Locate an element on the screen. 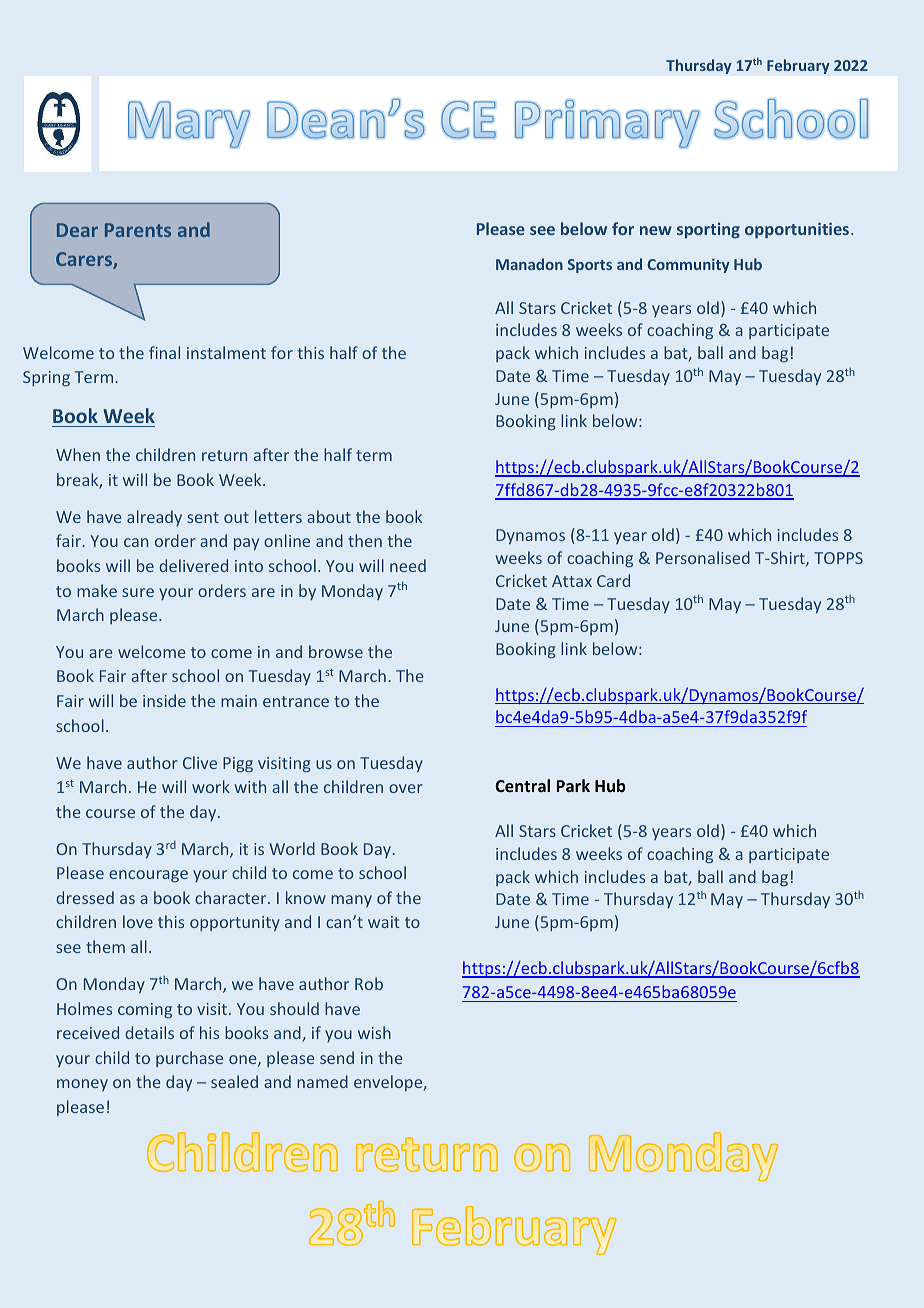  browse is located at coordinates (336, 651).
